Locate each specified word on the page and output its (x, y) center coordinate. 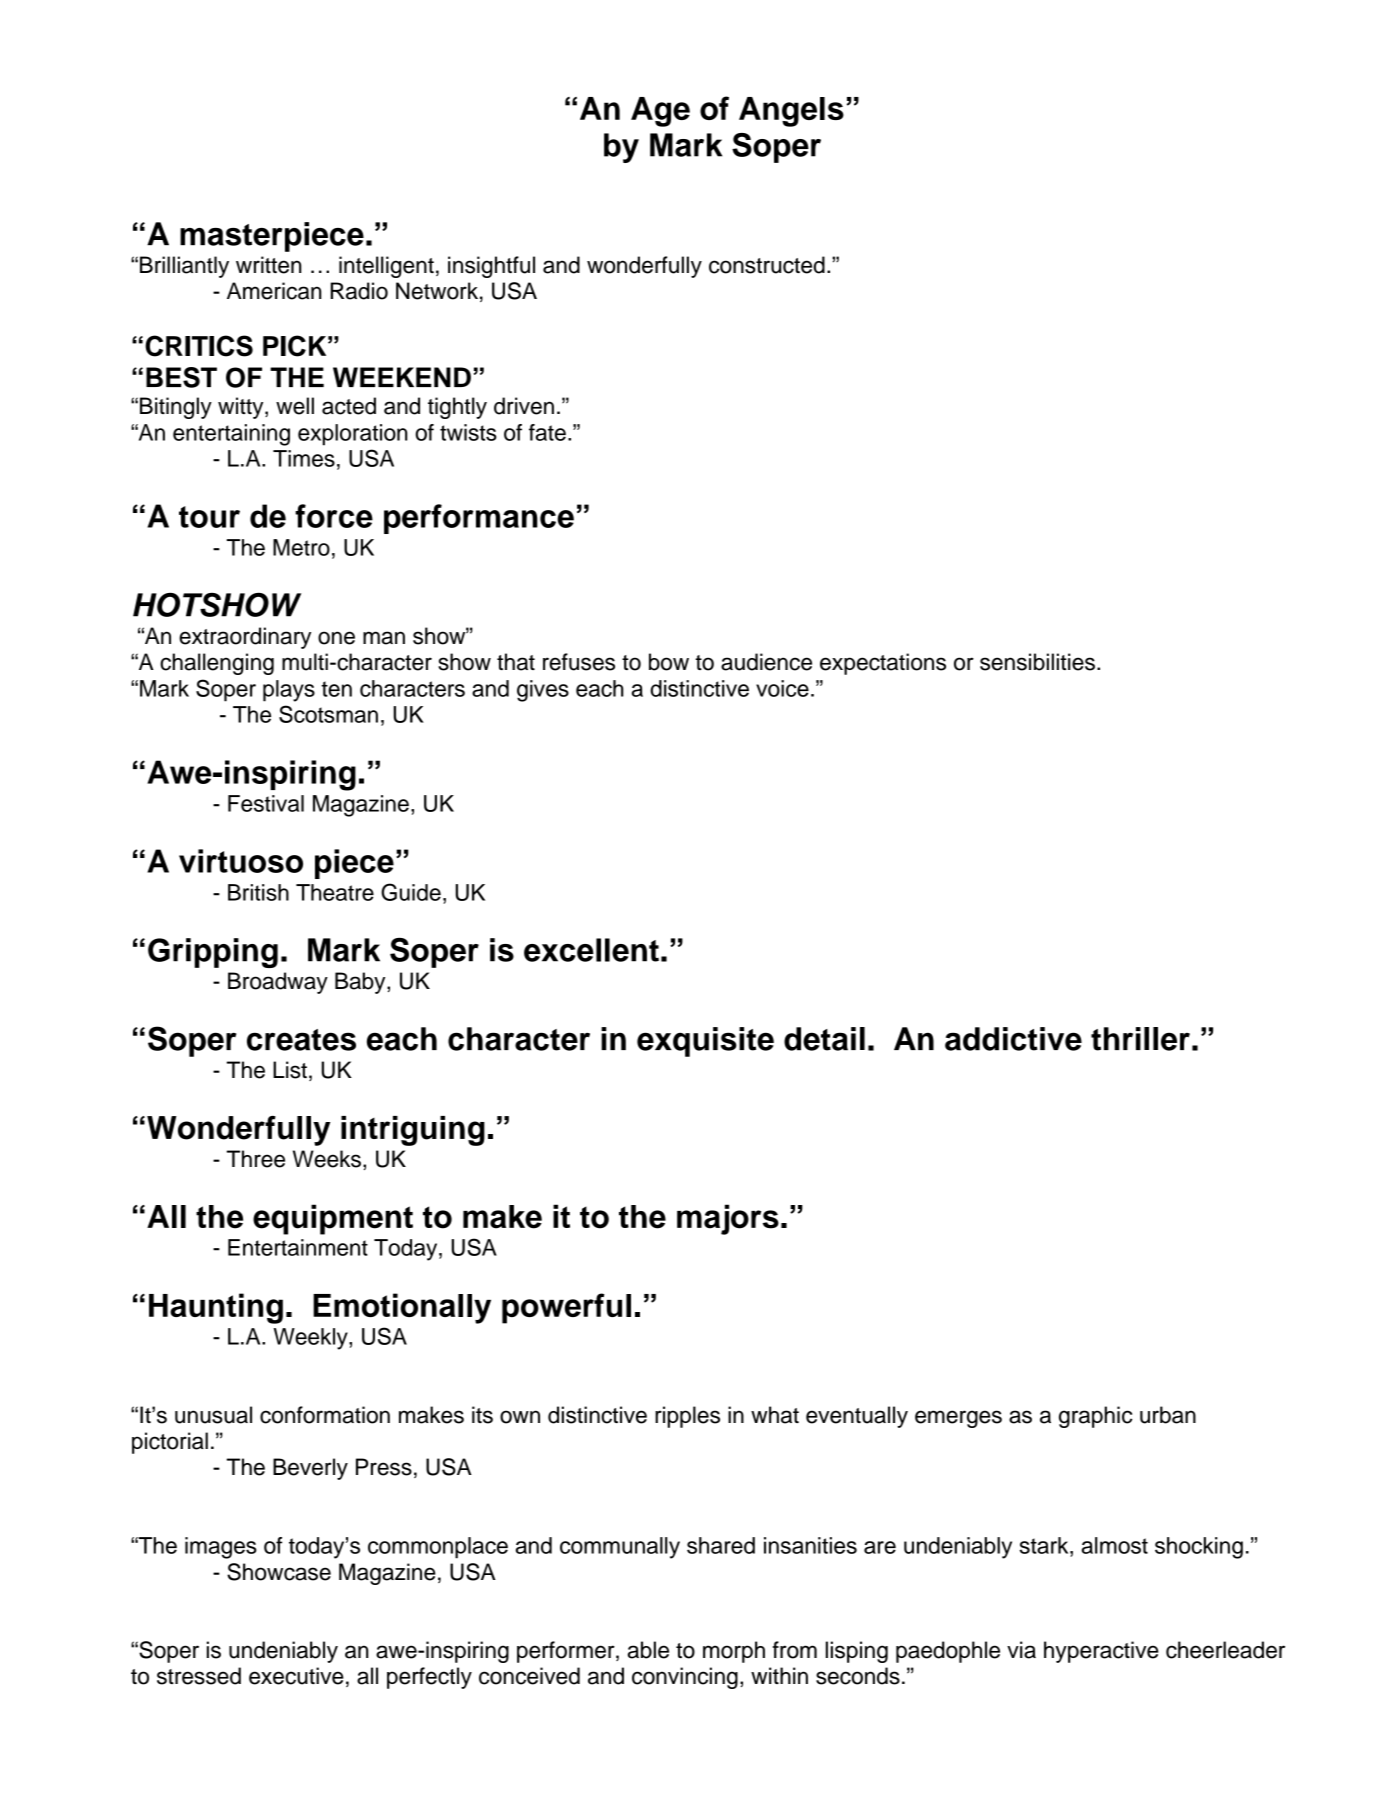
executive (296, 1676)
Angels (791, 112)
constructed (767, 265)
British (258, 892)
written (269, 265)
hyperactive (1101, 1652)
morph (734, 1652)
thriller (1140, 1039)
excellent (591, 950)
